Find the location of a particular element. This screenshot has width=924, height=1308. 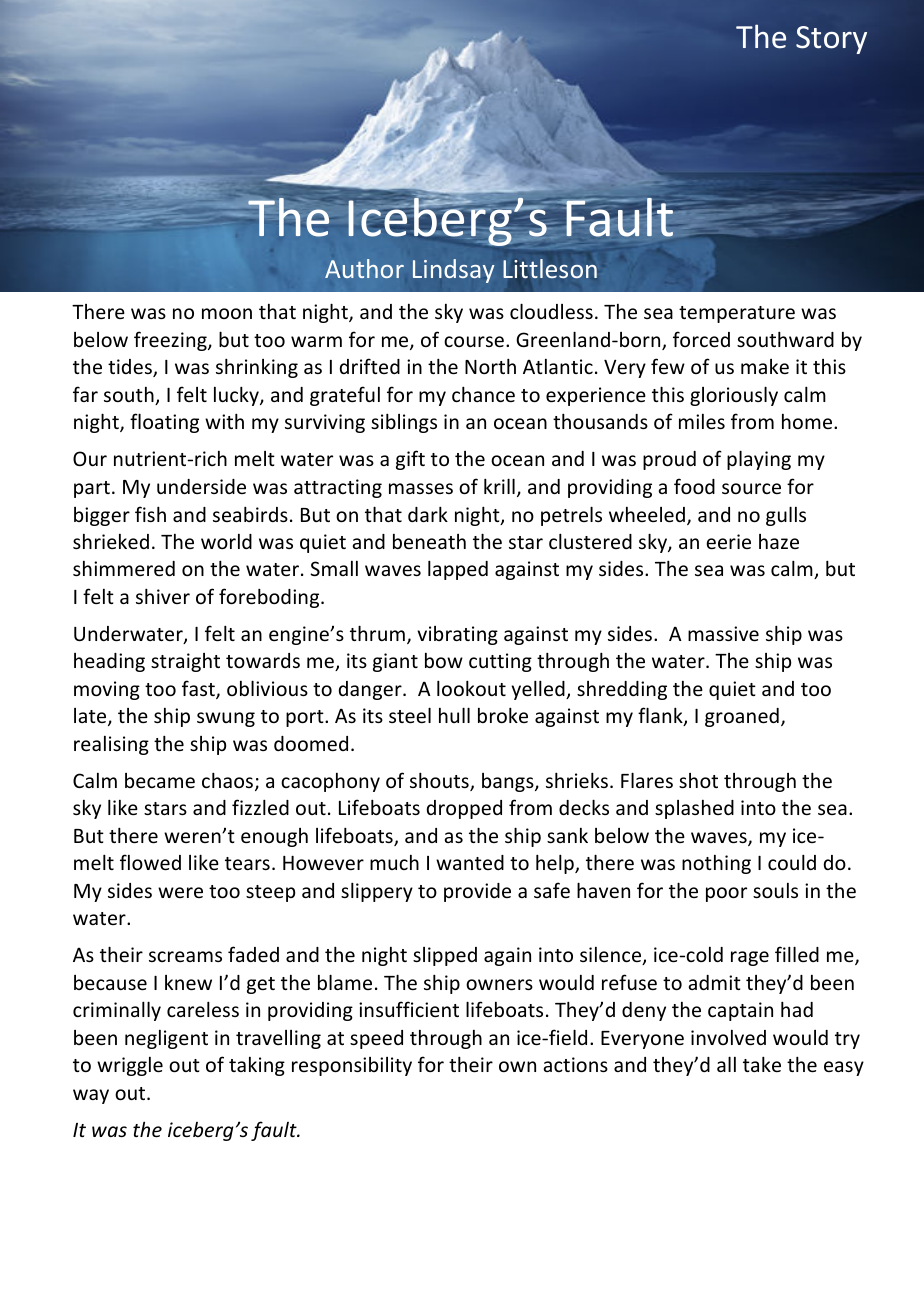

haze is located at coordinates (779, 541).
